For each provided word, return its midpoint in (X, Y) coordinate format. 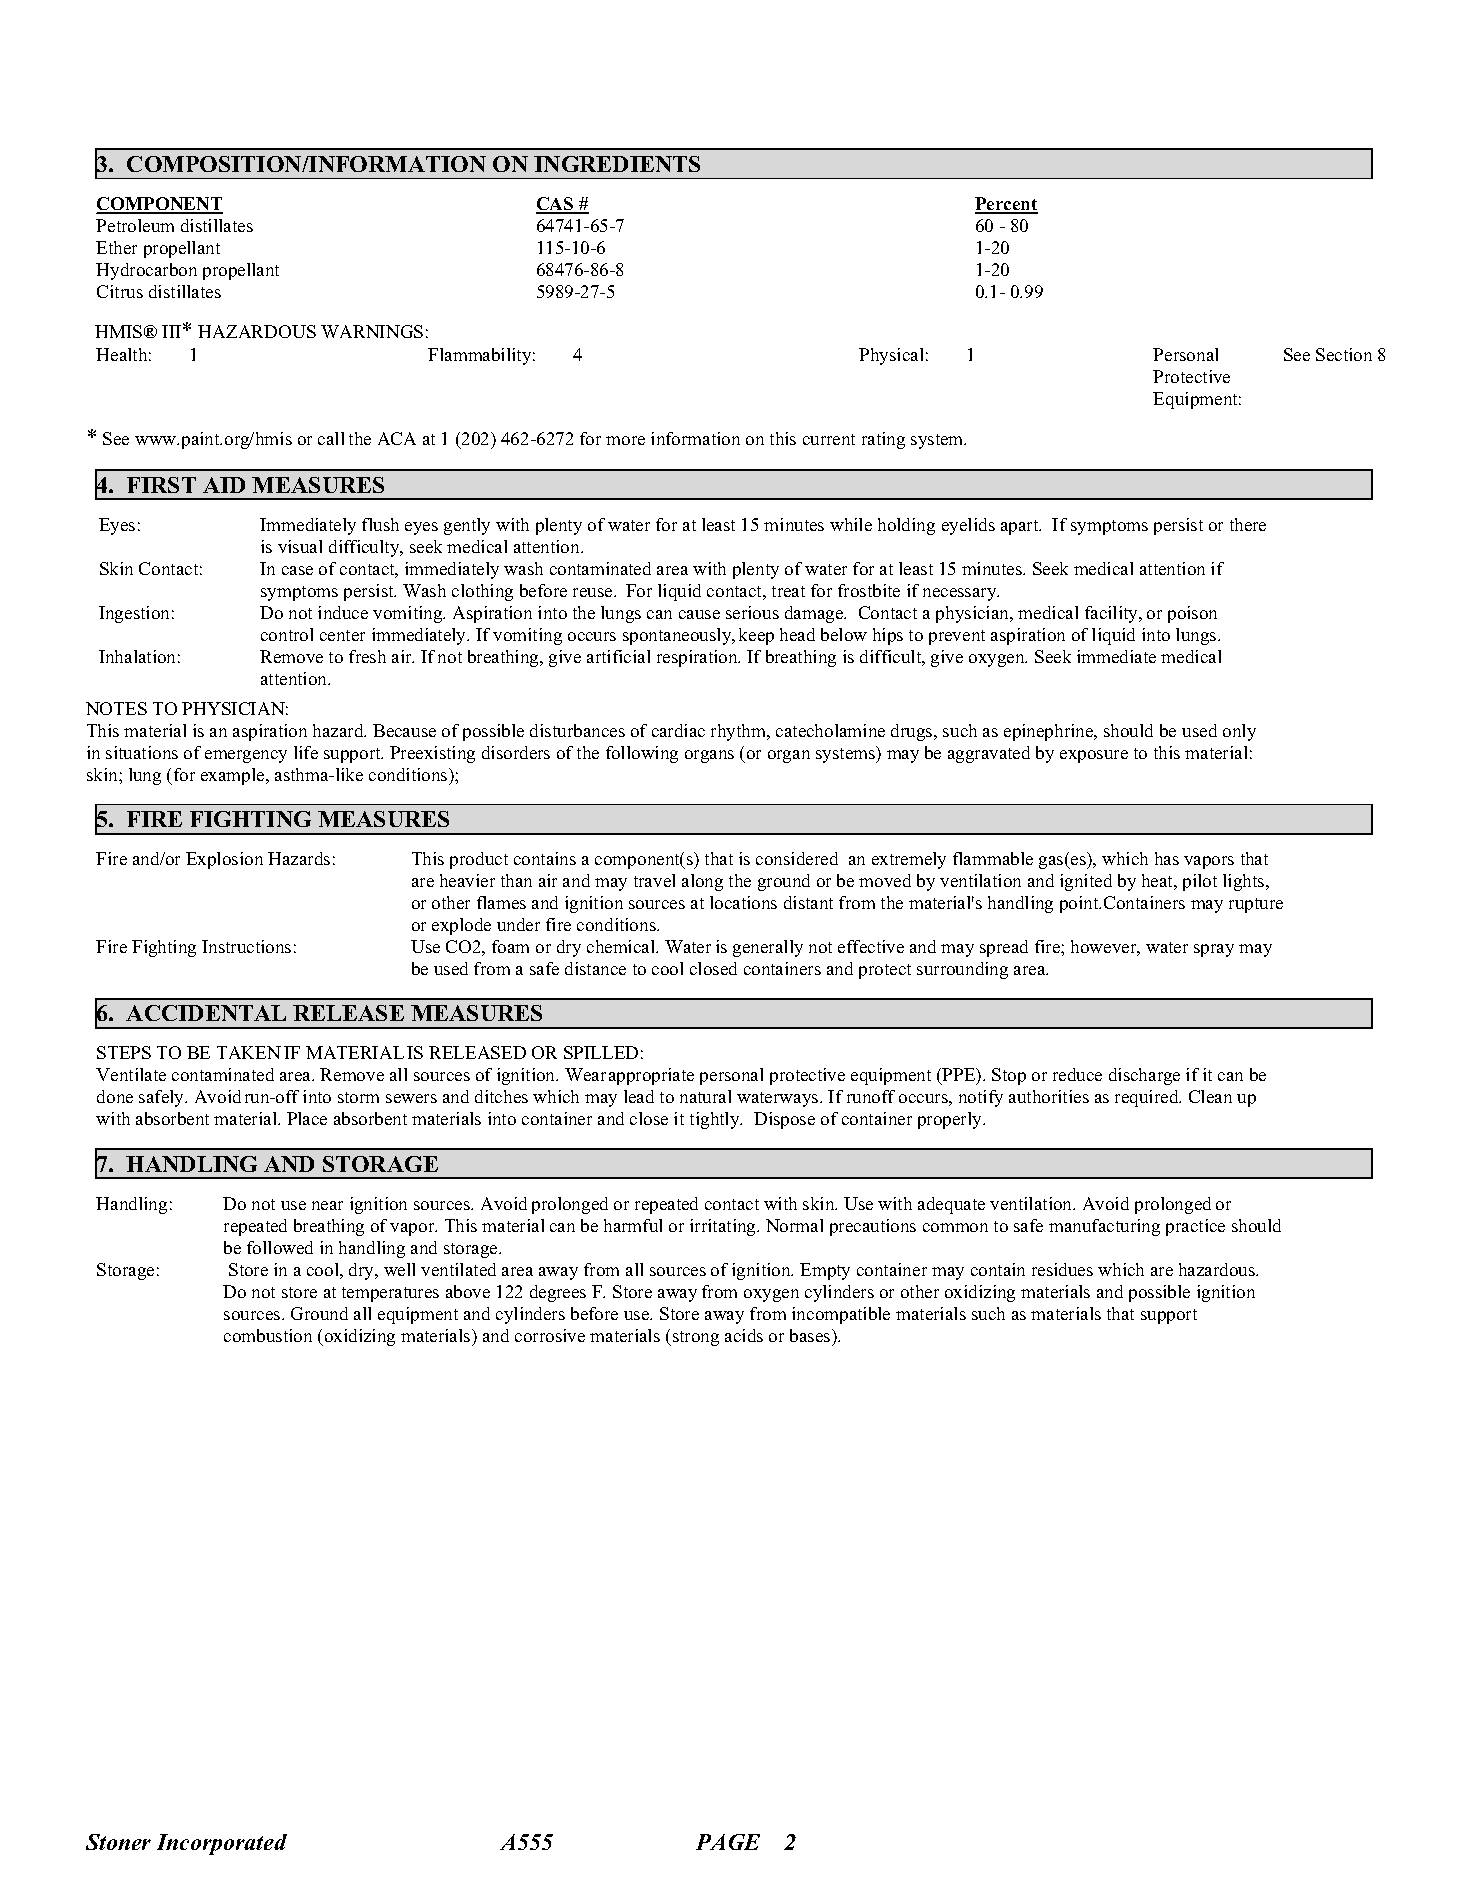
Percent (1006, 205)
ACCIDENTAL (206, 1013)
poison (1192, 614)
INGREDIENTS (617, 164)
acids (744, 1335)
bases (811, 1335)
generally (768, 948)
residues (1062, 1269)
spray (1214, 950)
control (287, 634)
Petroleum (135, 225)
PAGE (728, 1842)
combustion (268, 1335)
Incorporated (222, 1844)
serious (752, 612)
